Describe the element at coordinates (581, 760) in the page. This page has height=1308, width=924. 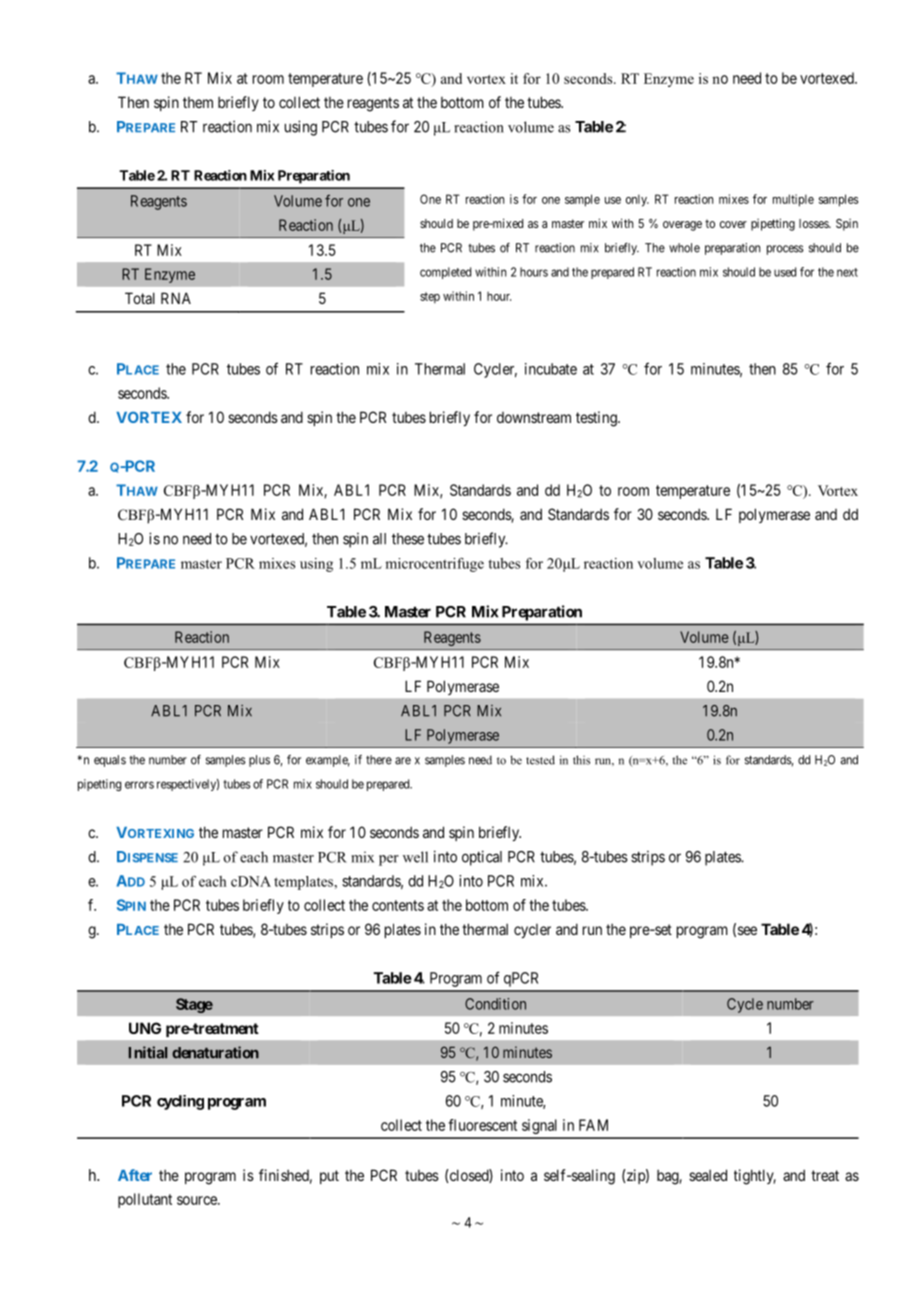
I see `this` at that location.
